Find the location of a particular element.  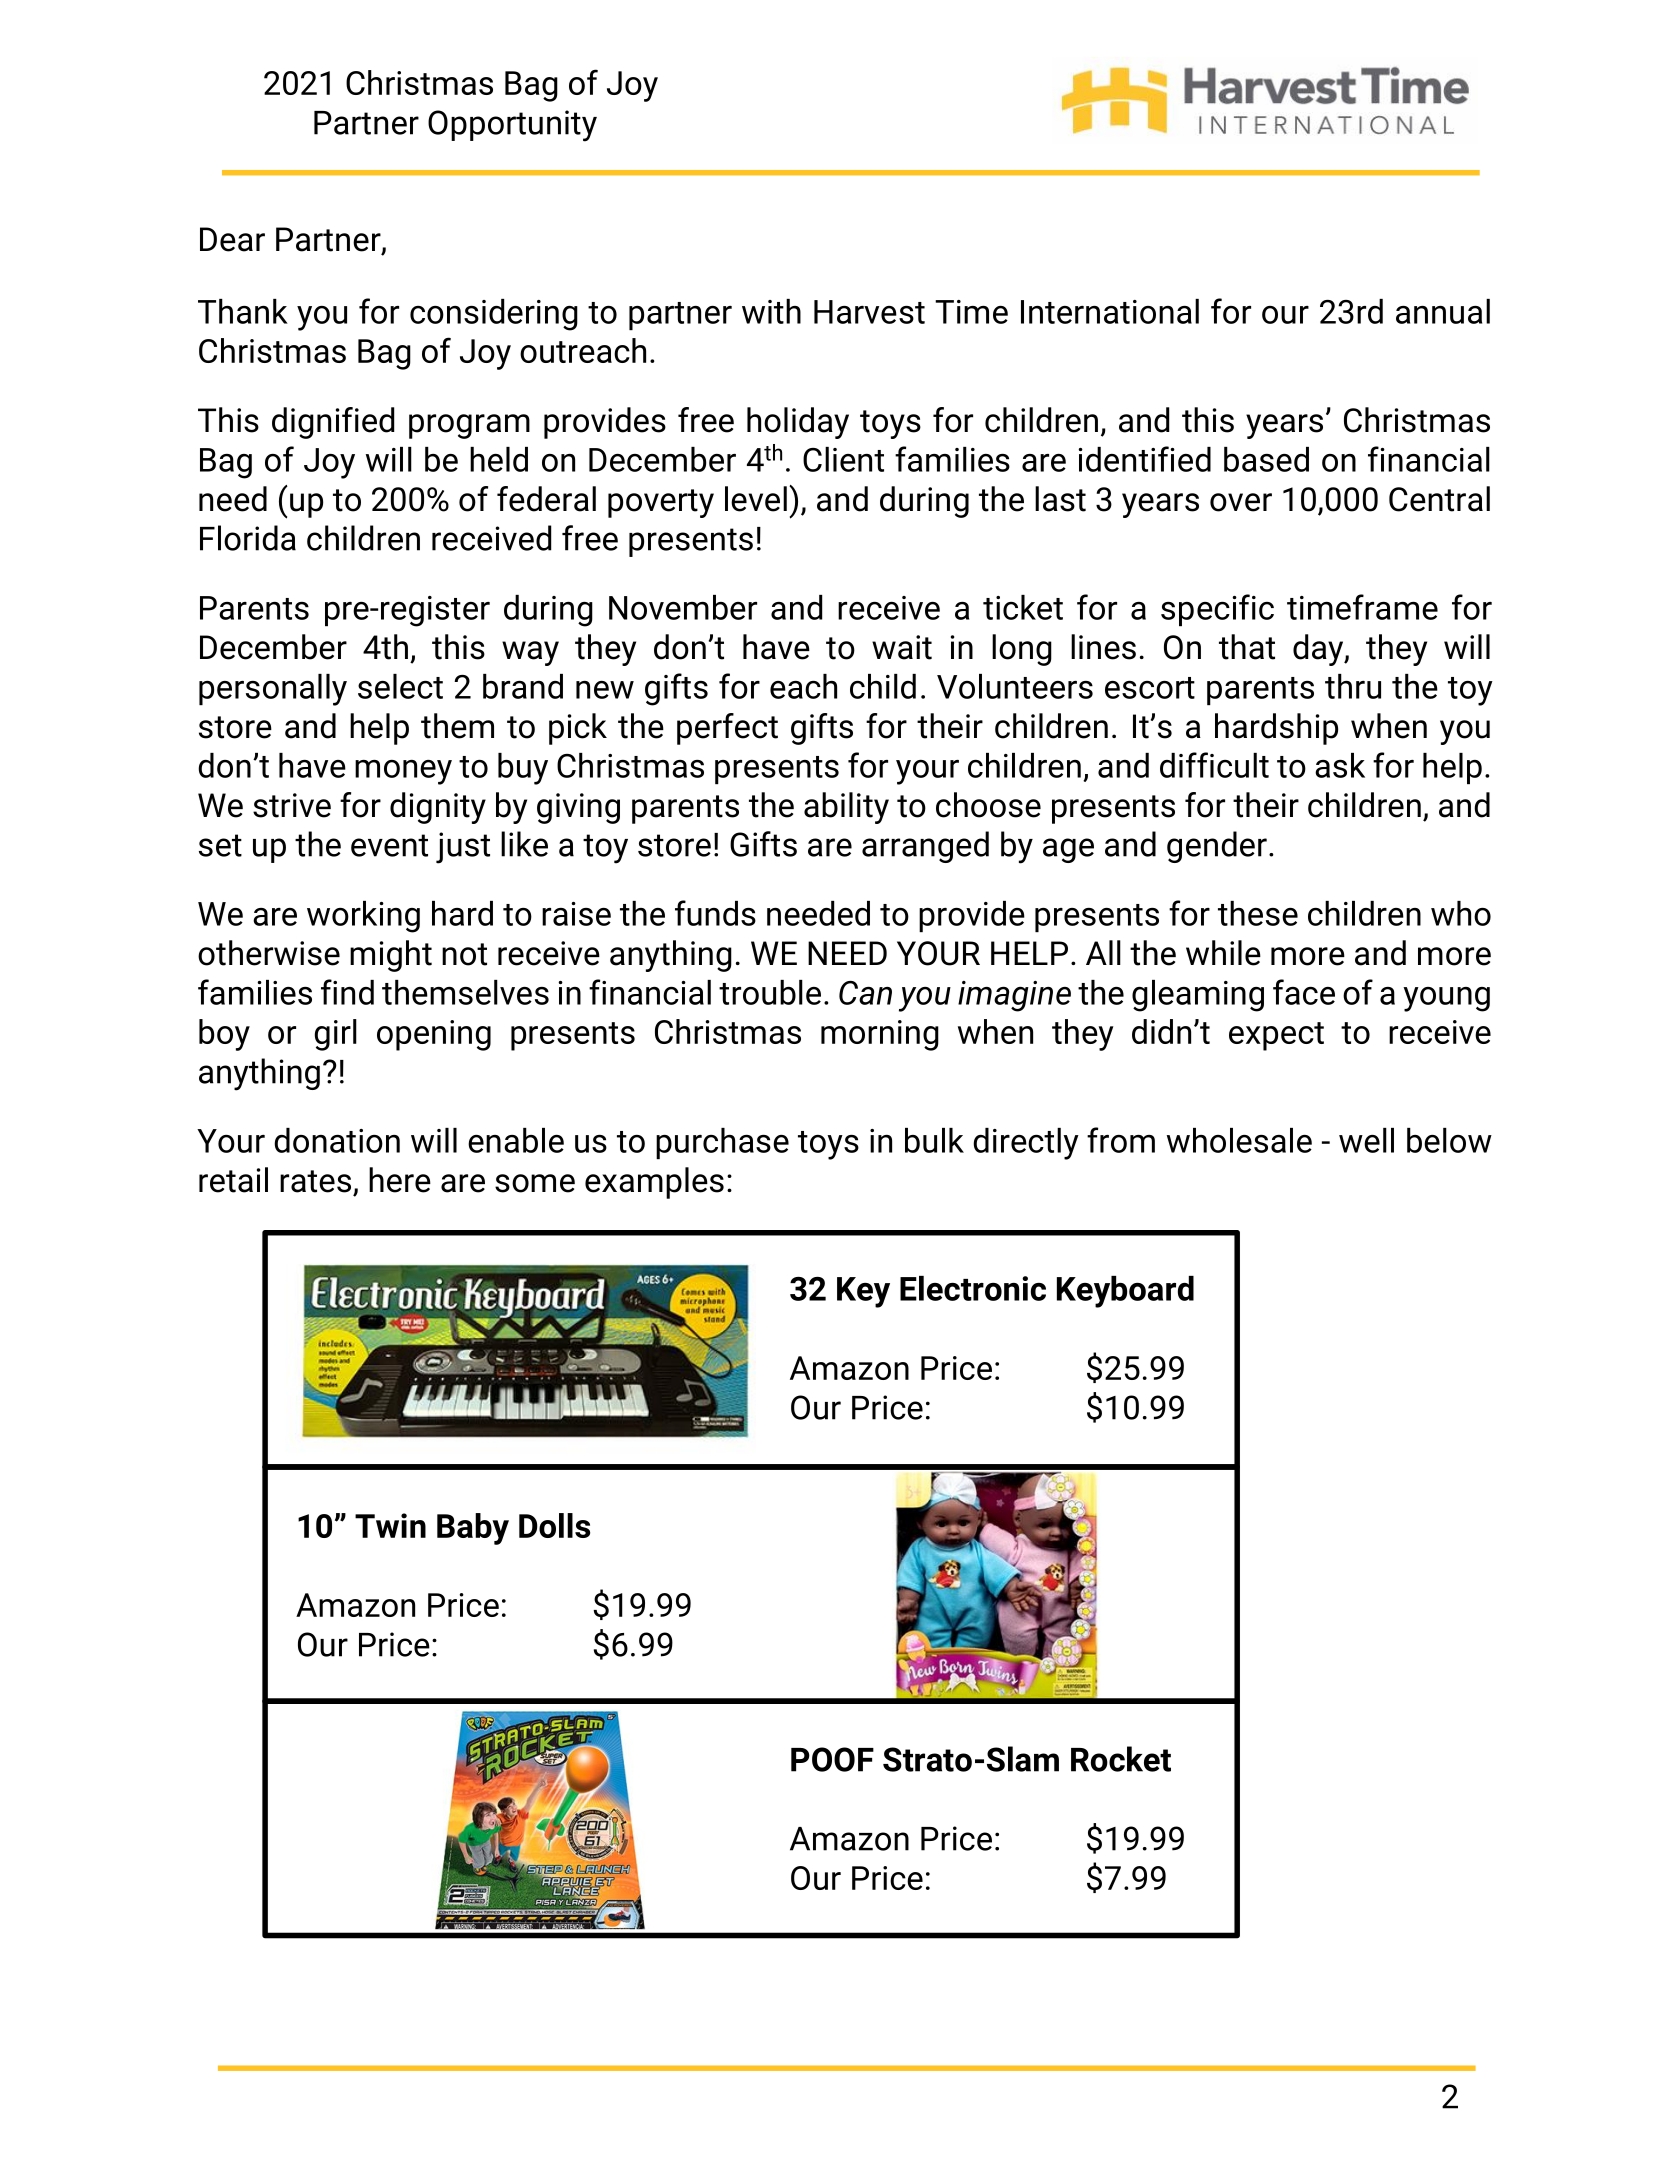

specific is located at coordinates (1217, 610).
